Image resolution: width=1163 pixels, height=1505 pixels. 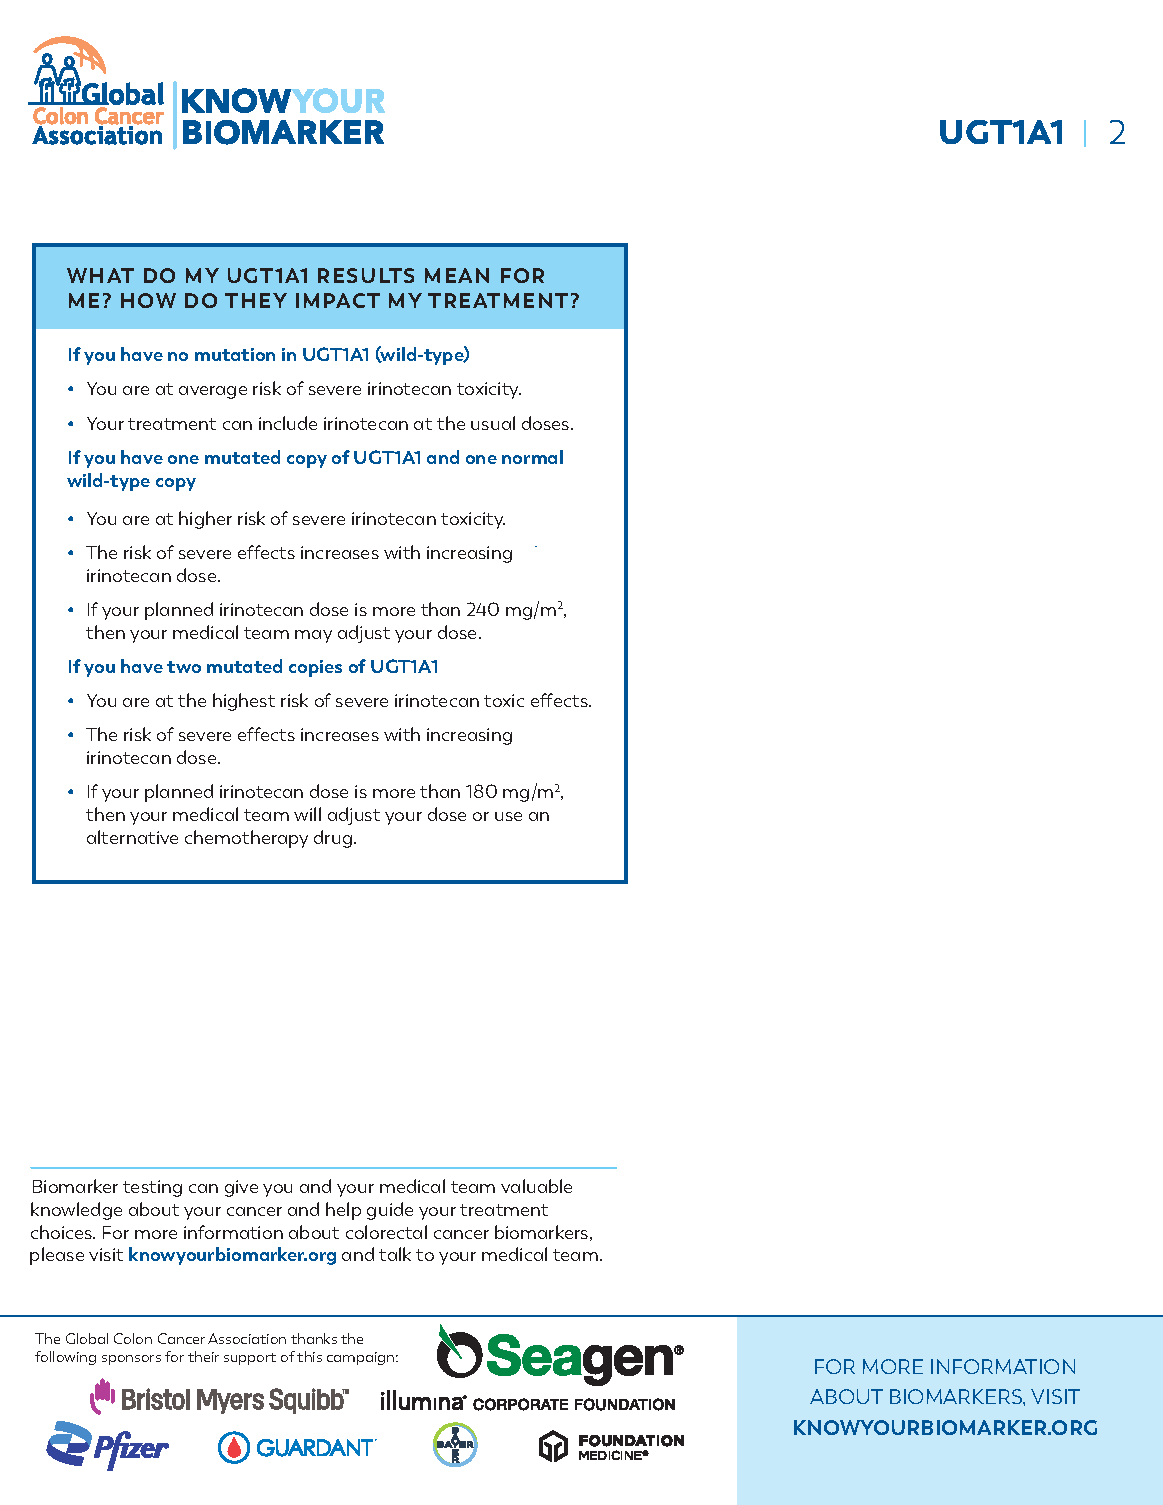 What do you see at coordinates (132, 837) in the document?
I see `alternative` at bounding box center [132, 837].
